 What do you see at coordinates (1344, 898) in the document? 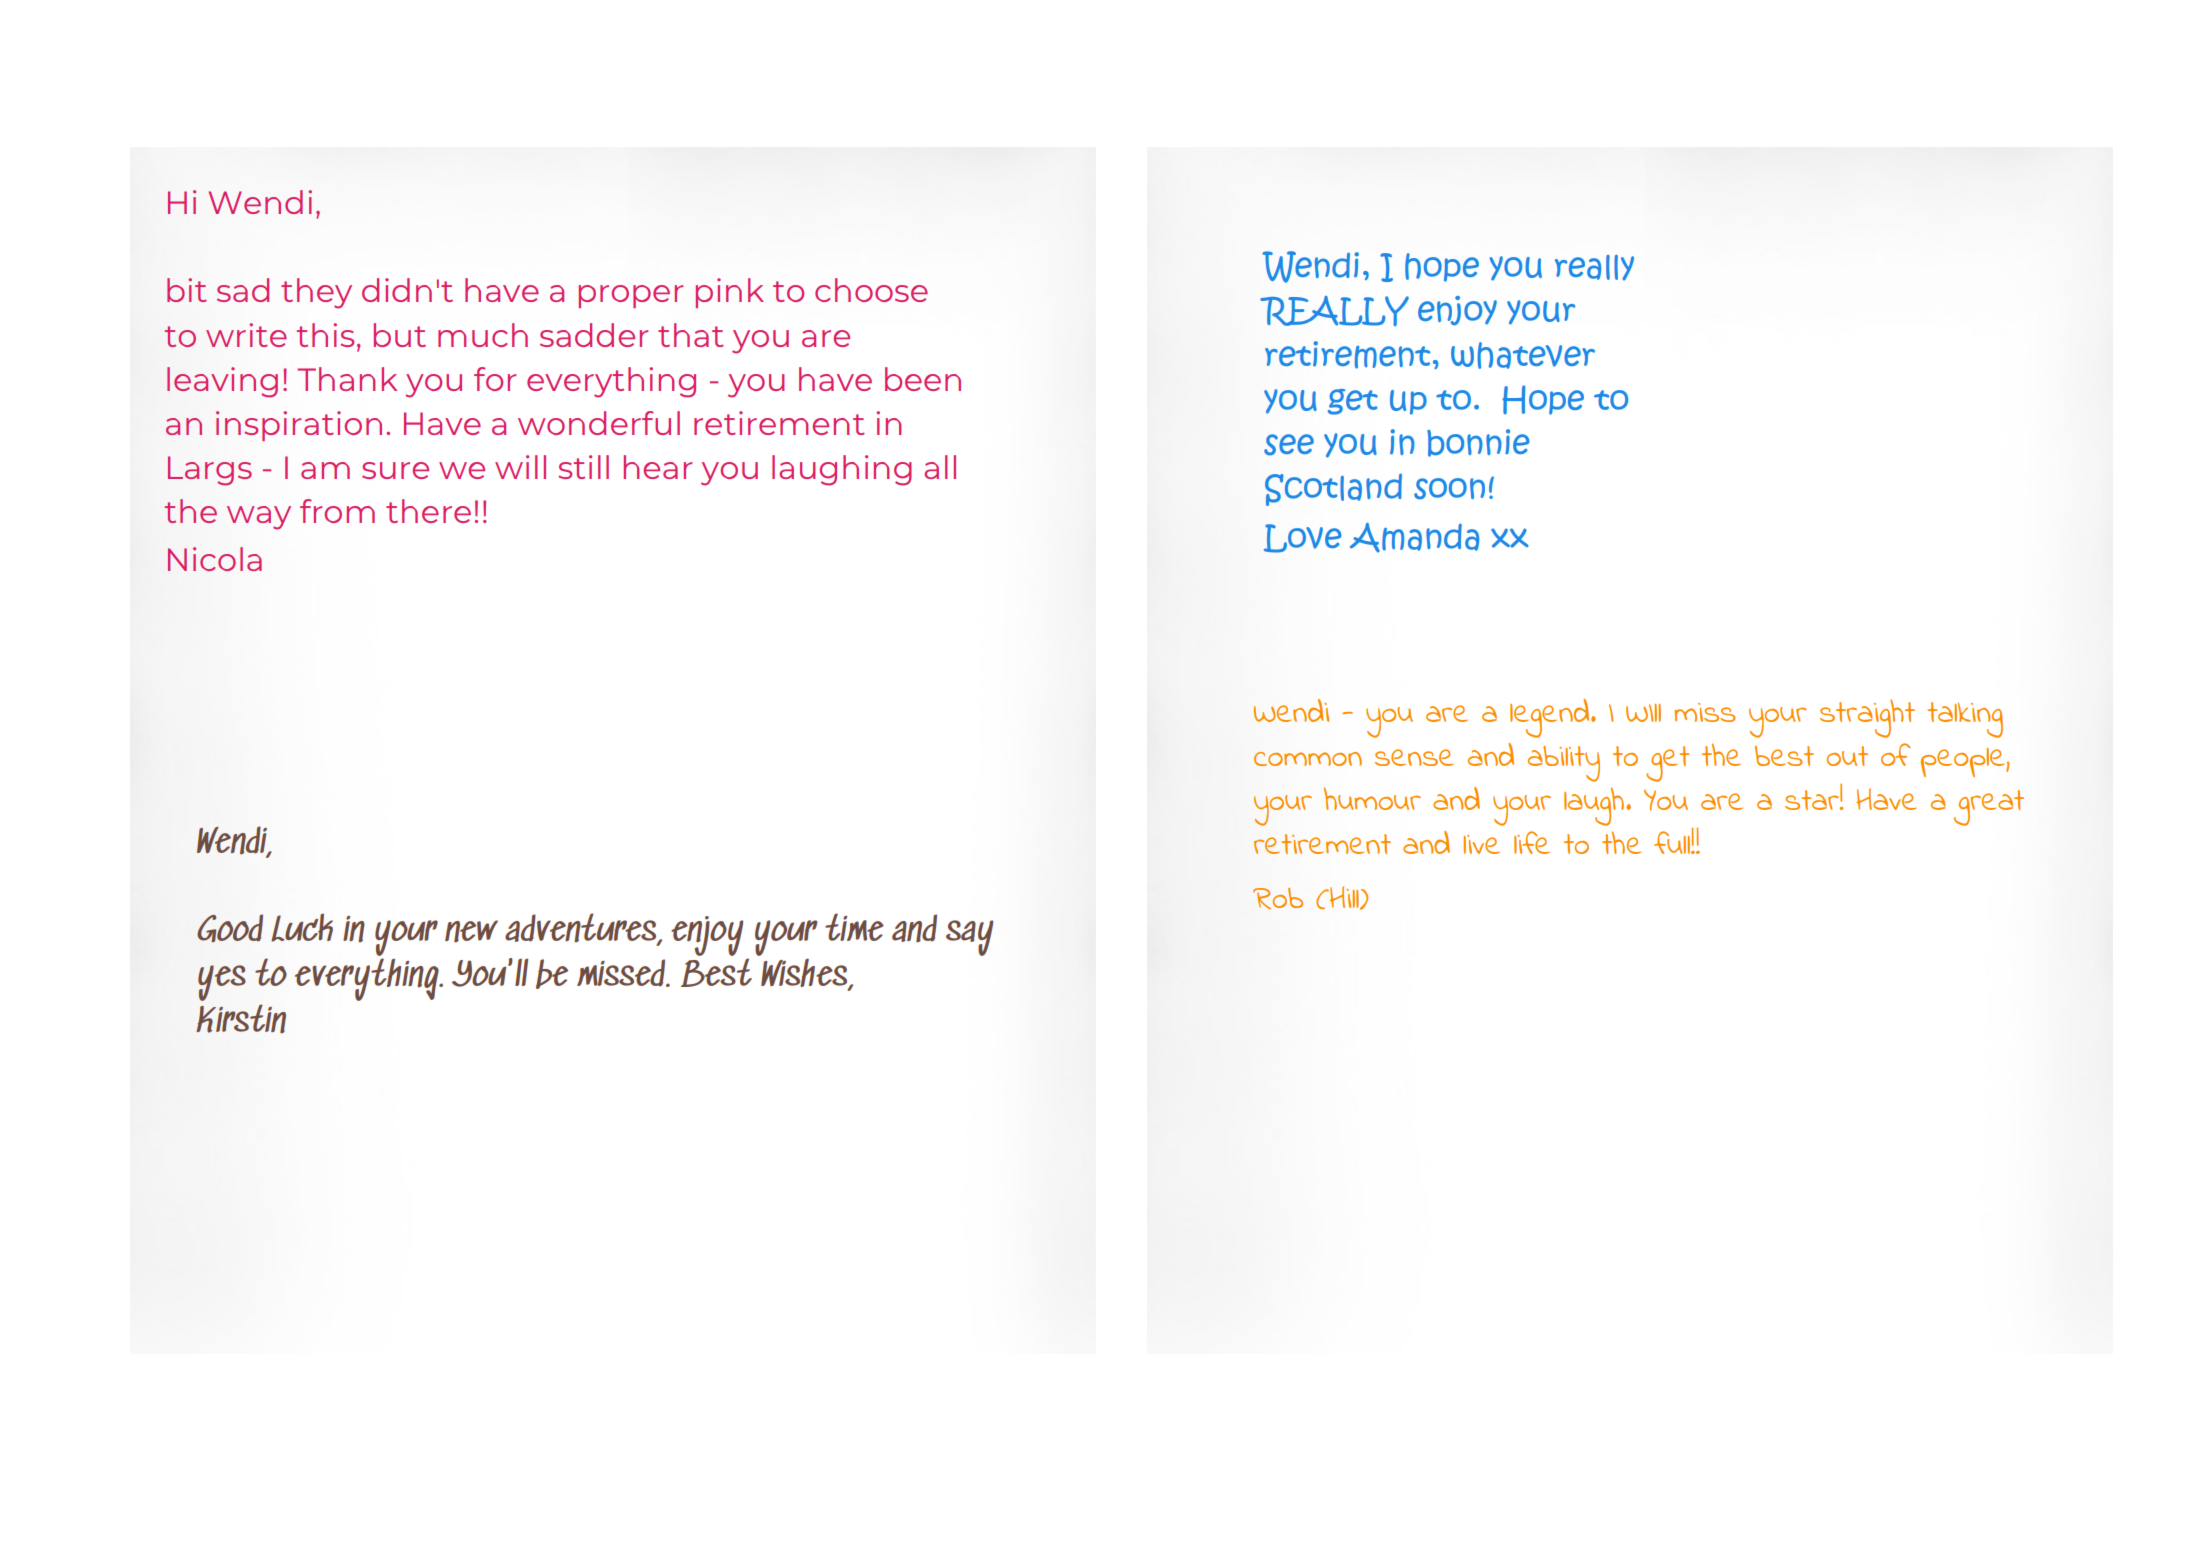
I see `Hill` at bounding box center [1344, 898].
